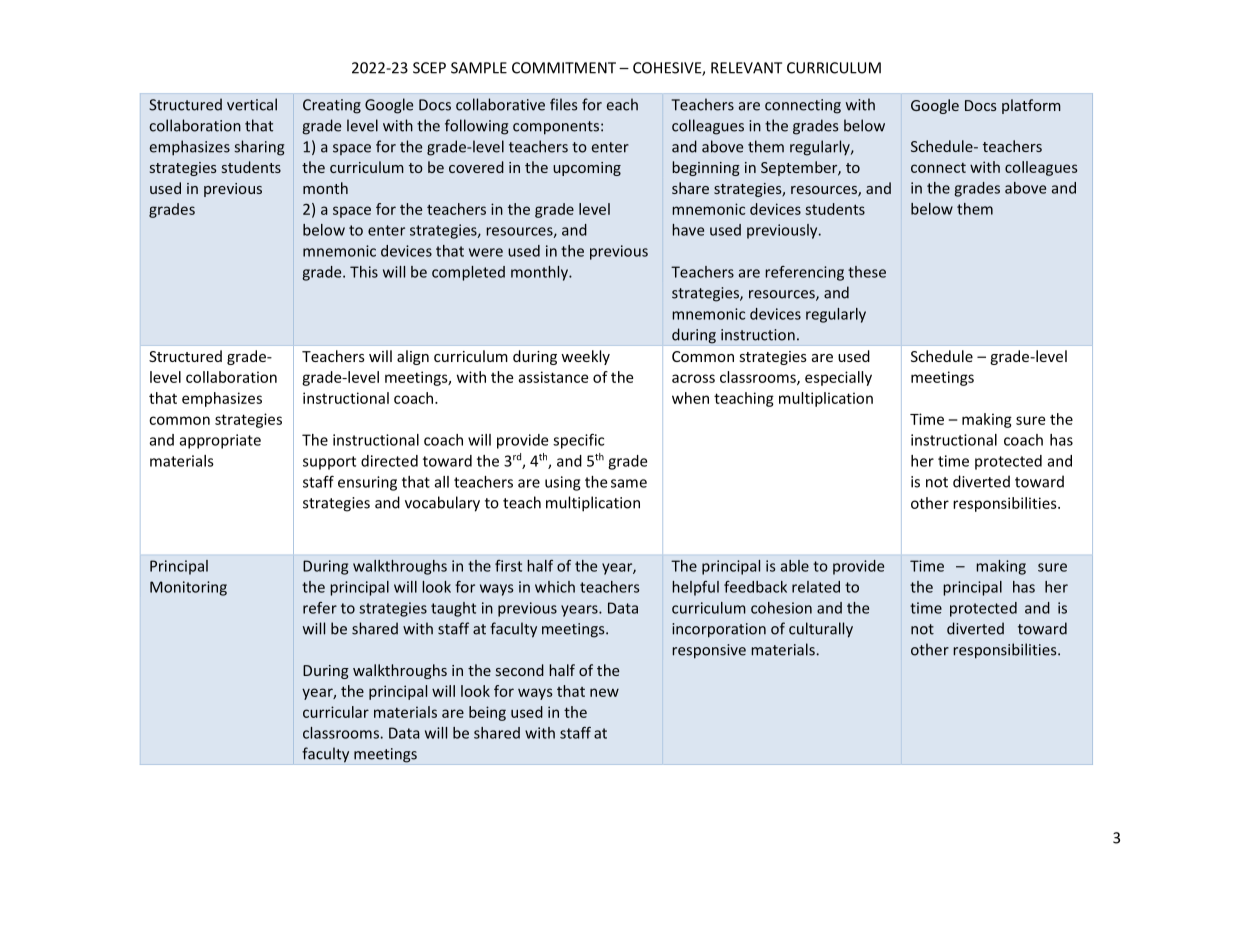  What do you see at coordinates (188, 588) in the screenshot?
I see `Monitoring` at bounding box center [188, 588].
